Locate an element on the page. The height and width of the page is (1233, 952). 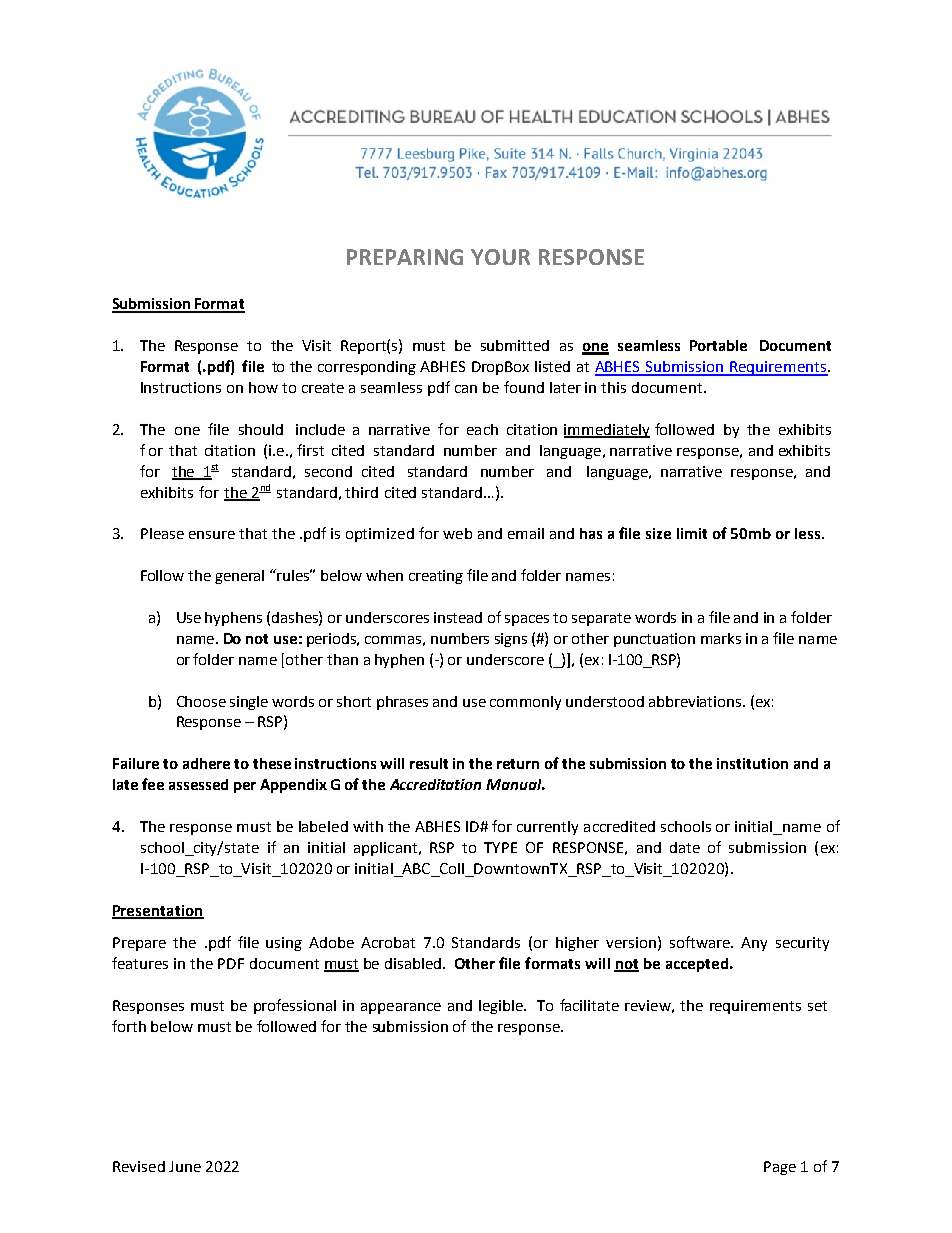
abbreviations is located at coordinates (696, 701).
